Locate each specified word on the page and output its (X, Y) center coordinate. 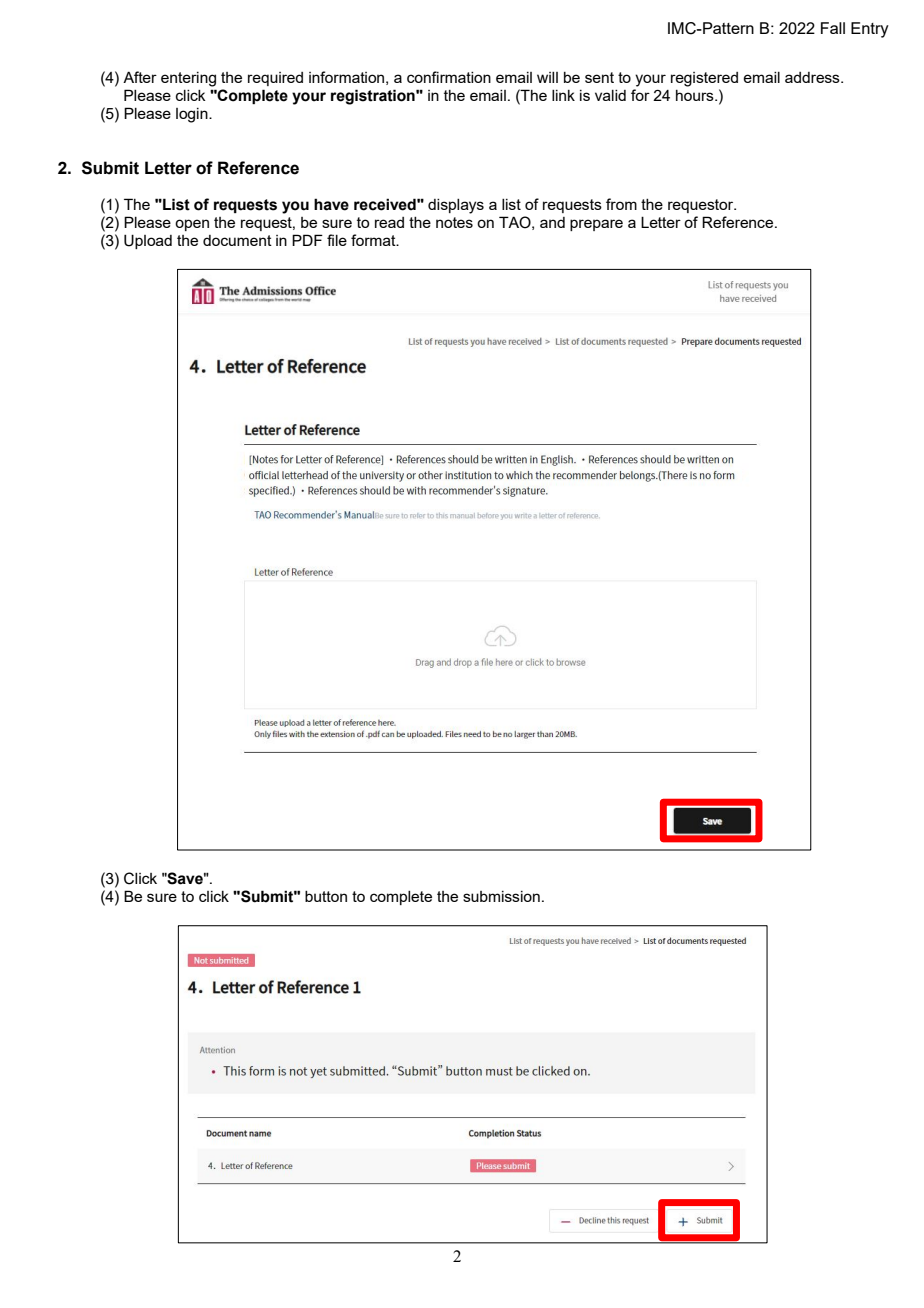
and (552, 222)
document (237, 240)
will (547, 77)
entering (188, 79)
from (621, 204)
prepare (596, 225)
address (813, 77)
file (337, 240)
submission (501, 896)
